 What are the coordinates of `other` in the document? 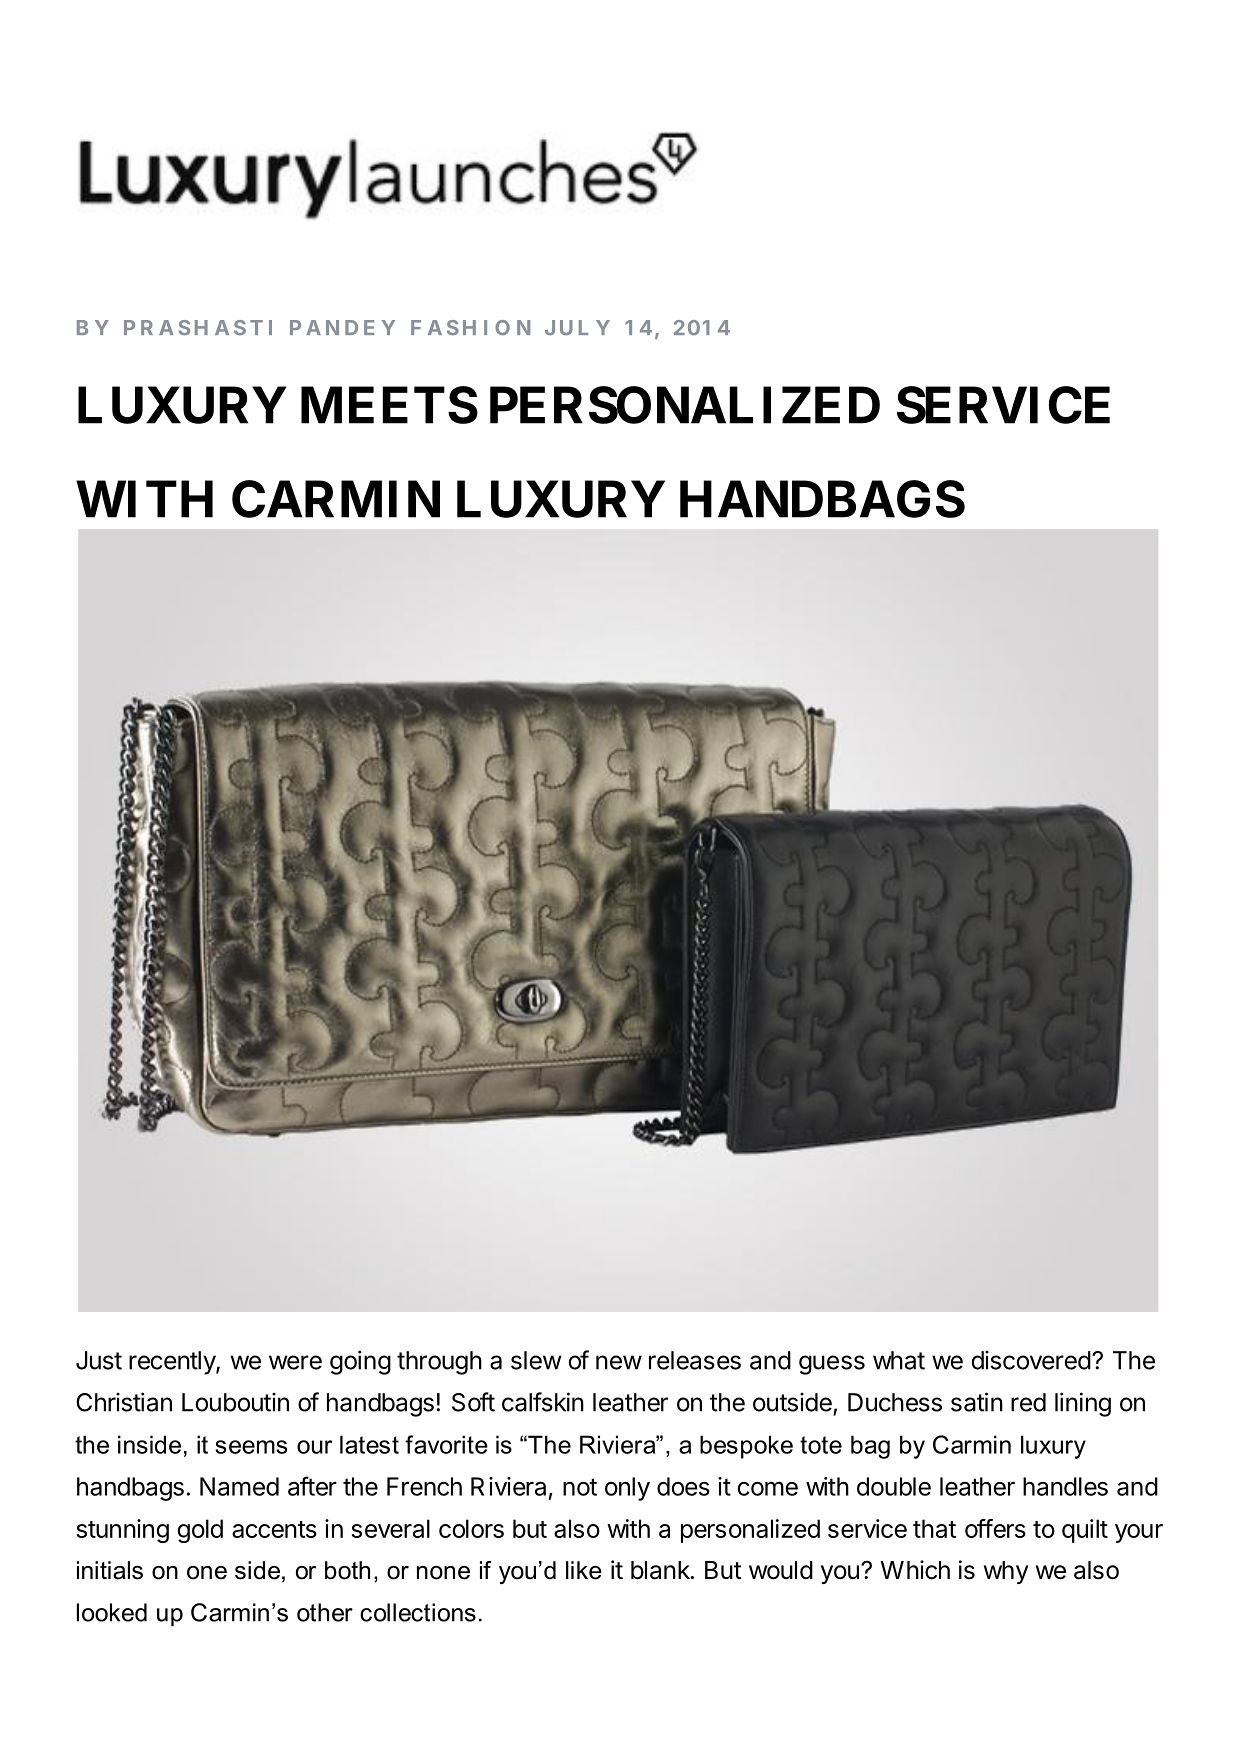 It's located at (325, 1612).
